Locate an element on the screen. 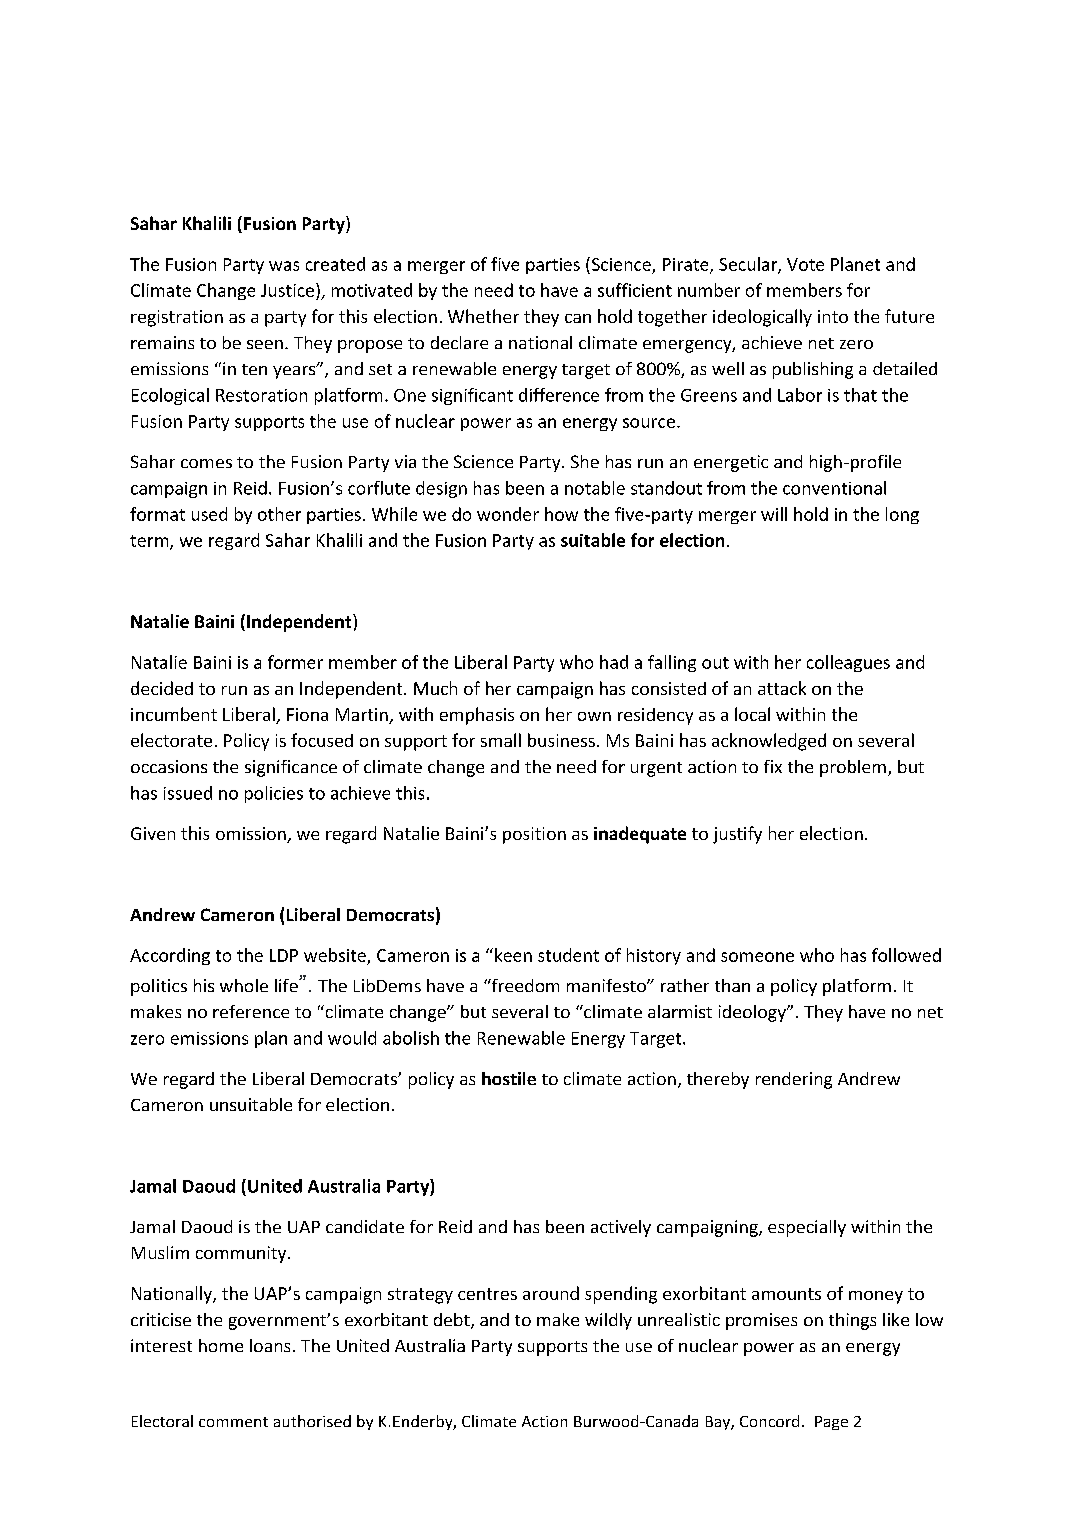  debt is located at coordinates (453, 1321).
